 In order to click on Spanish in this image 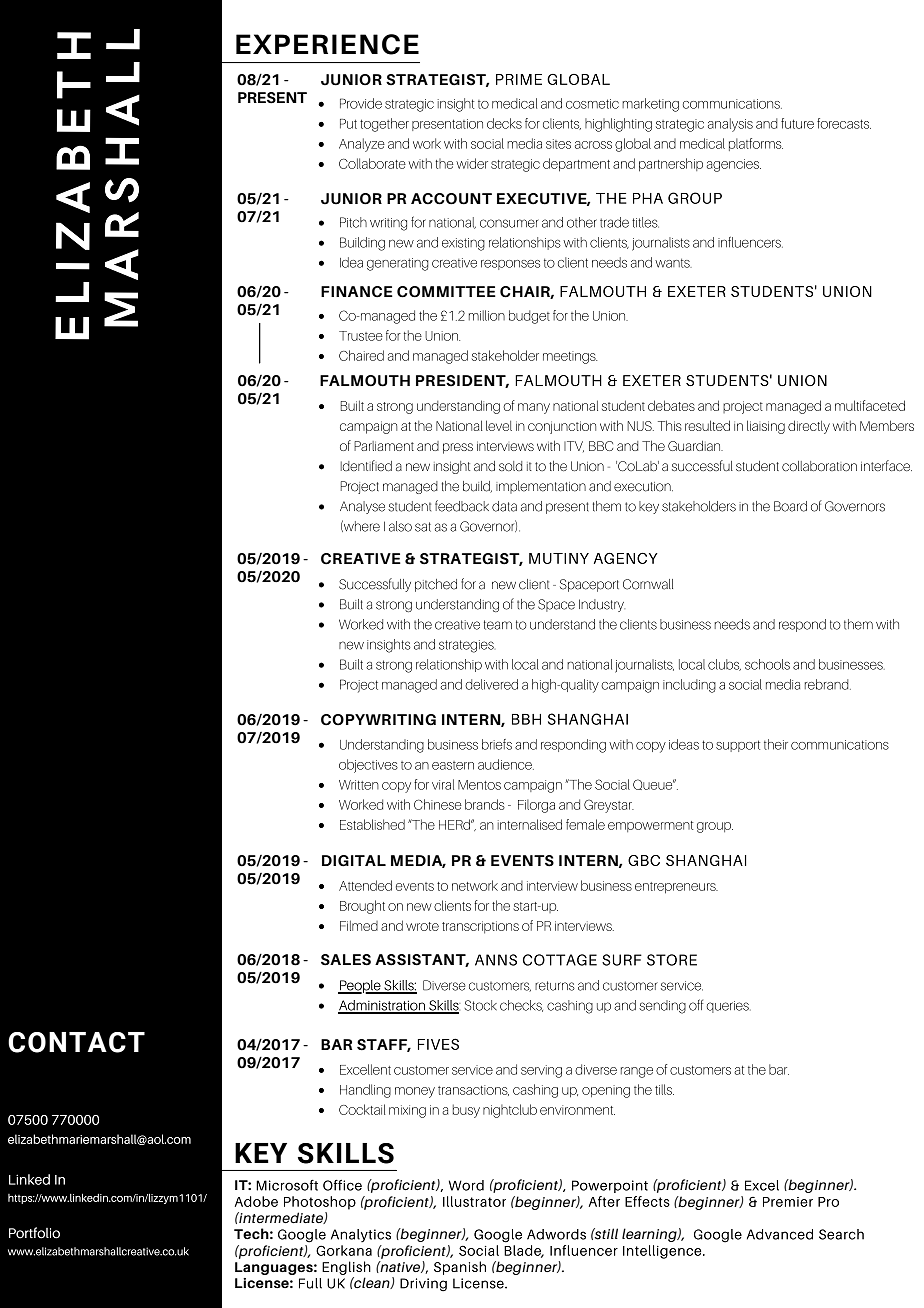, I will do `click(460, 1268)`.
